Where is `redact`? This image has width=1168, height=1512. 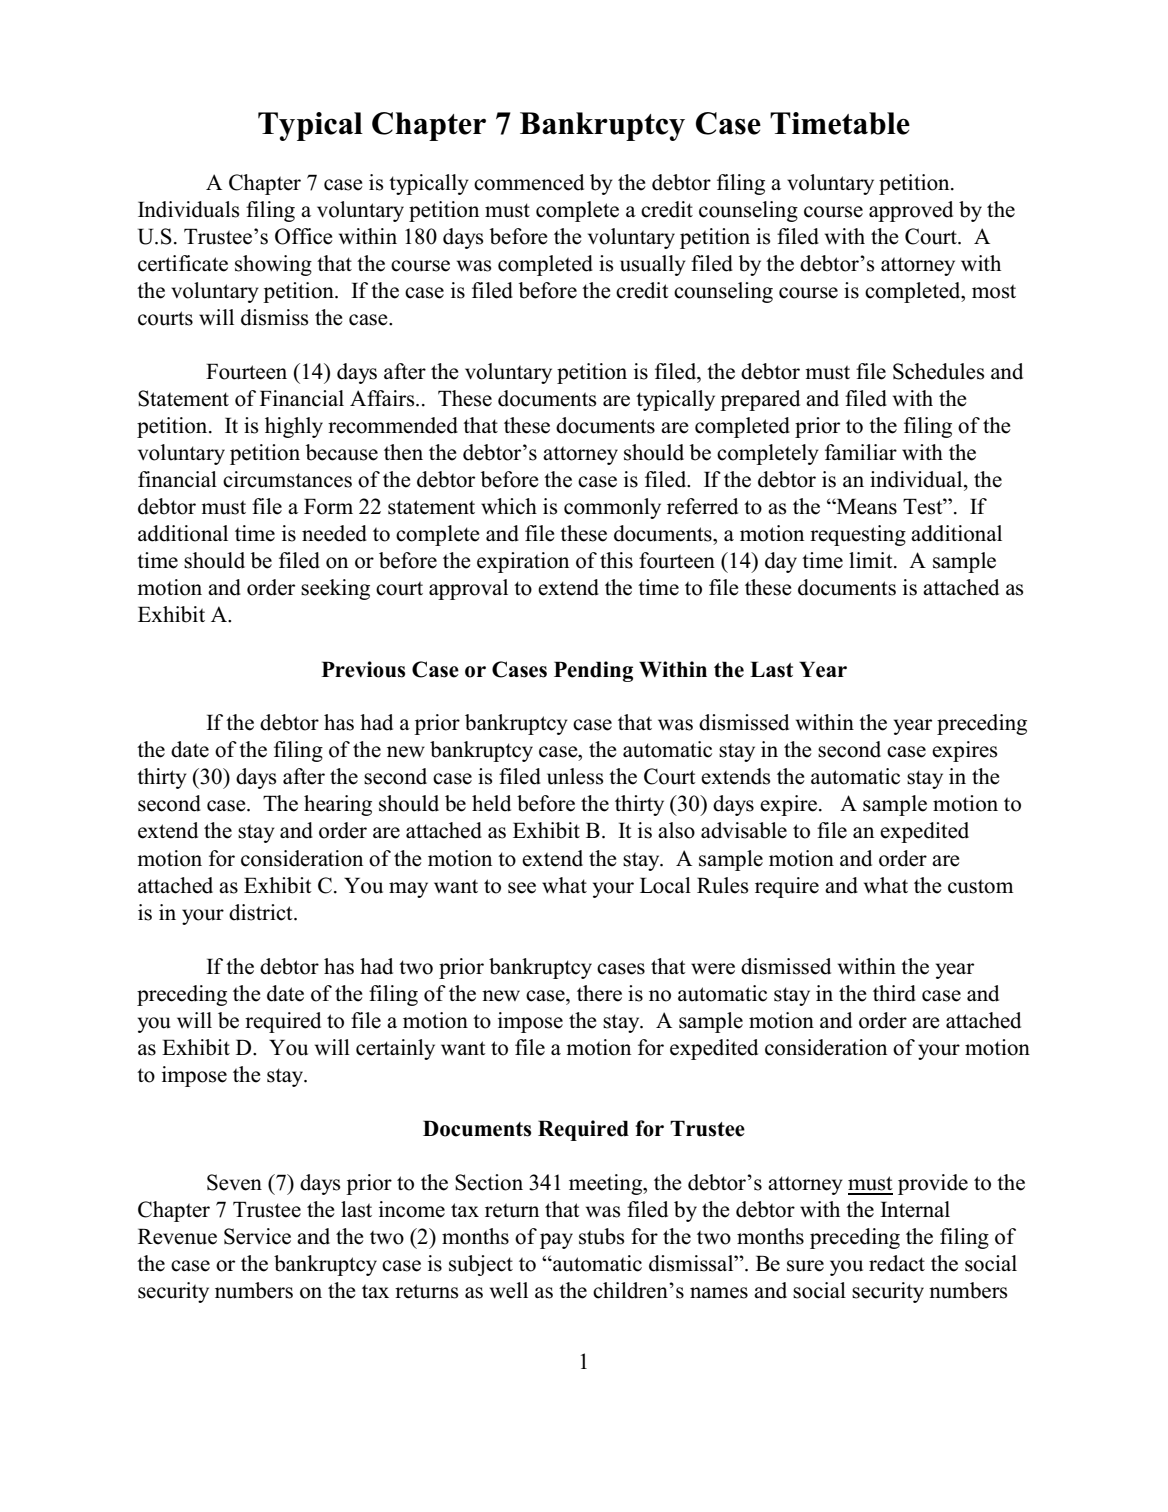 redact is located at coordinates (897, 1263).
